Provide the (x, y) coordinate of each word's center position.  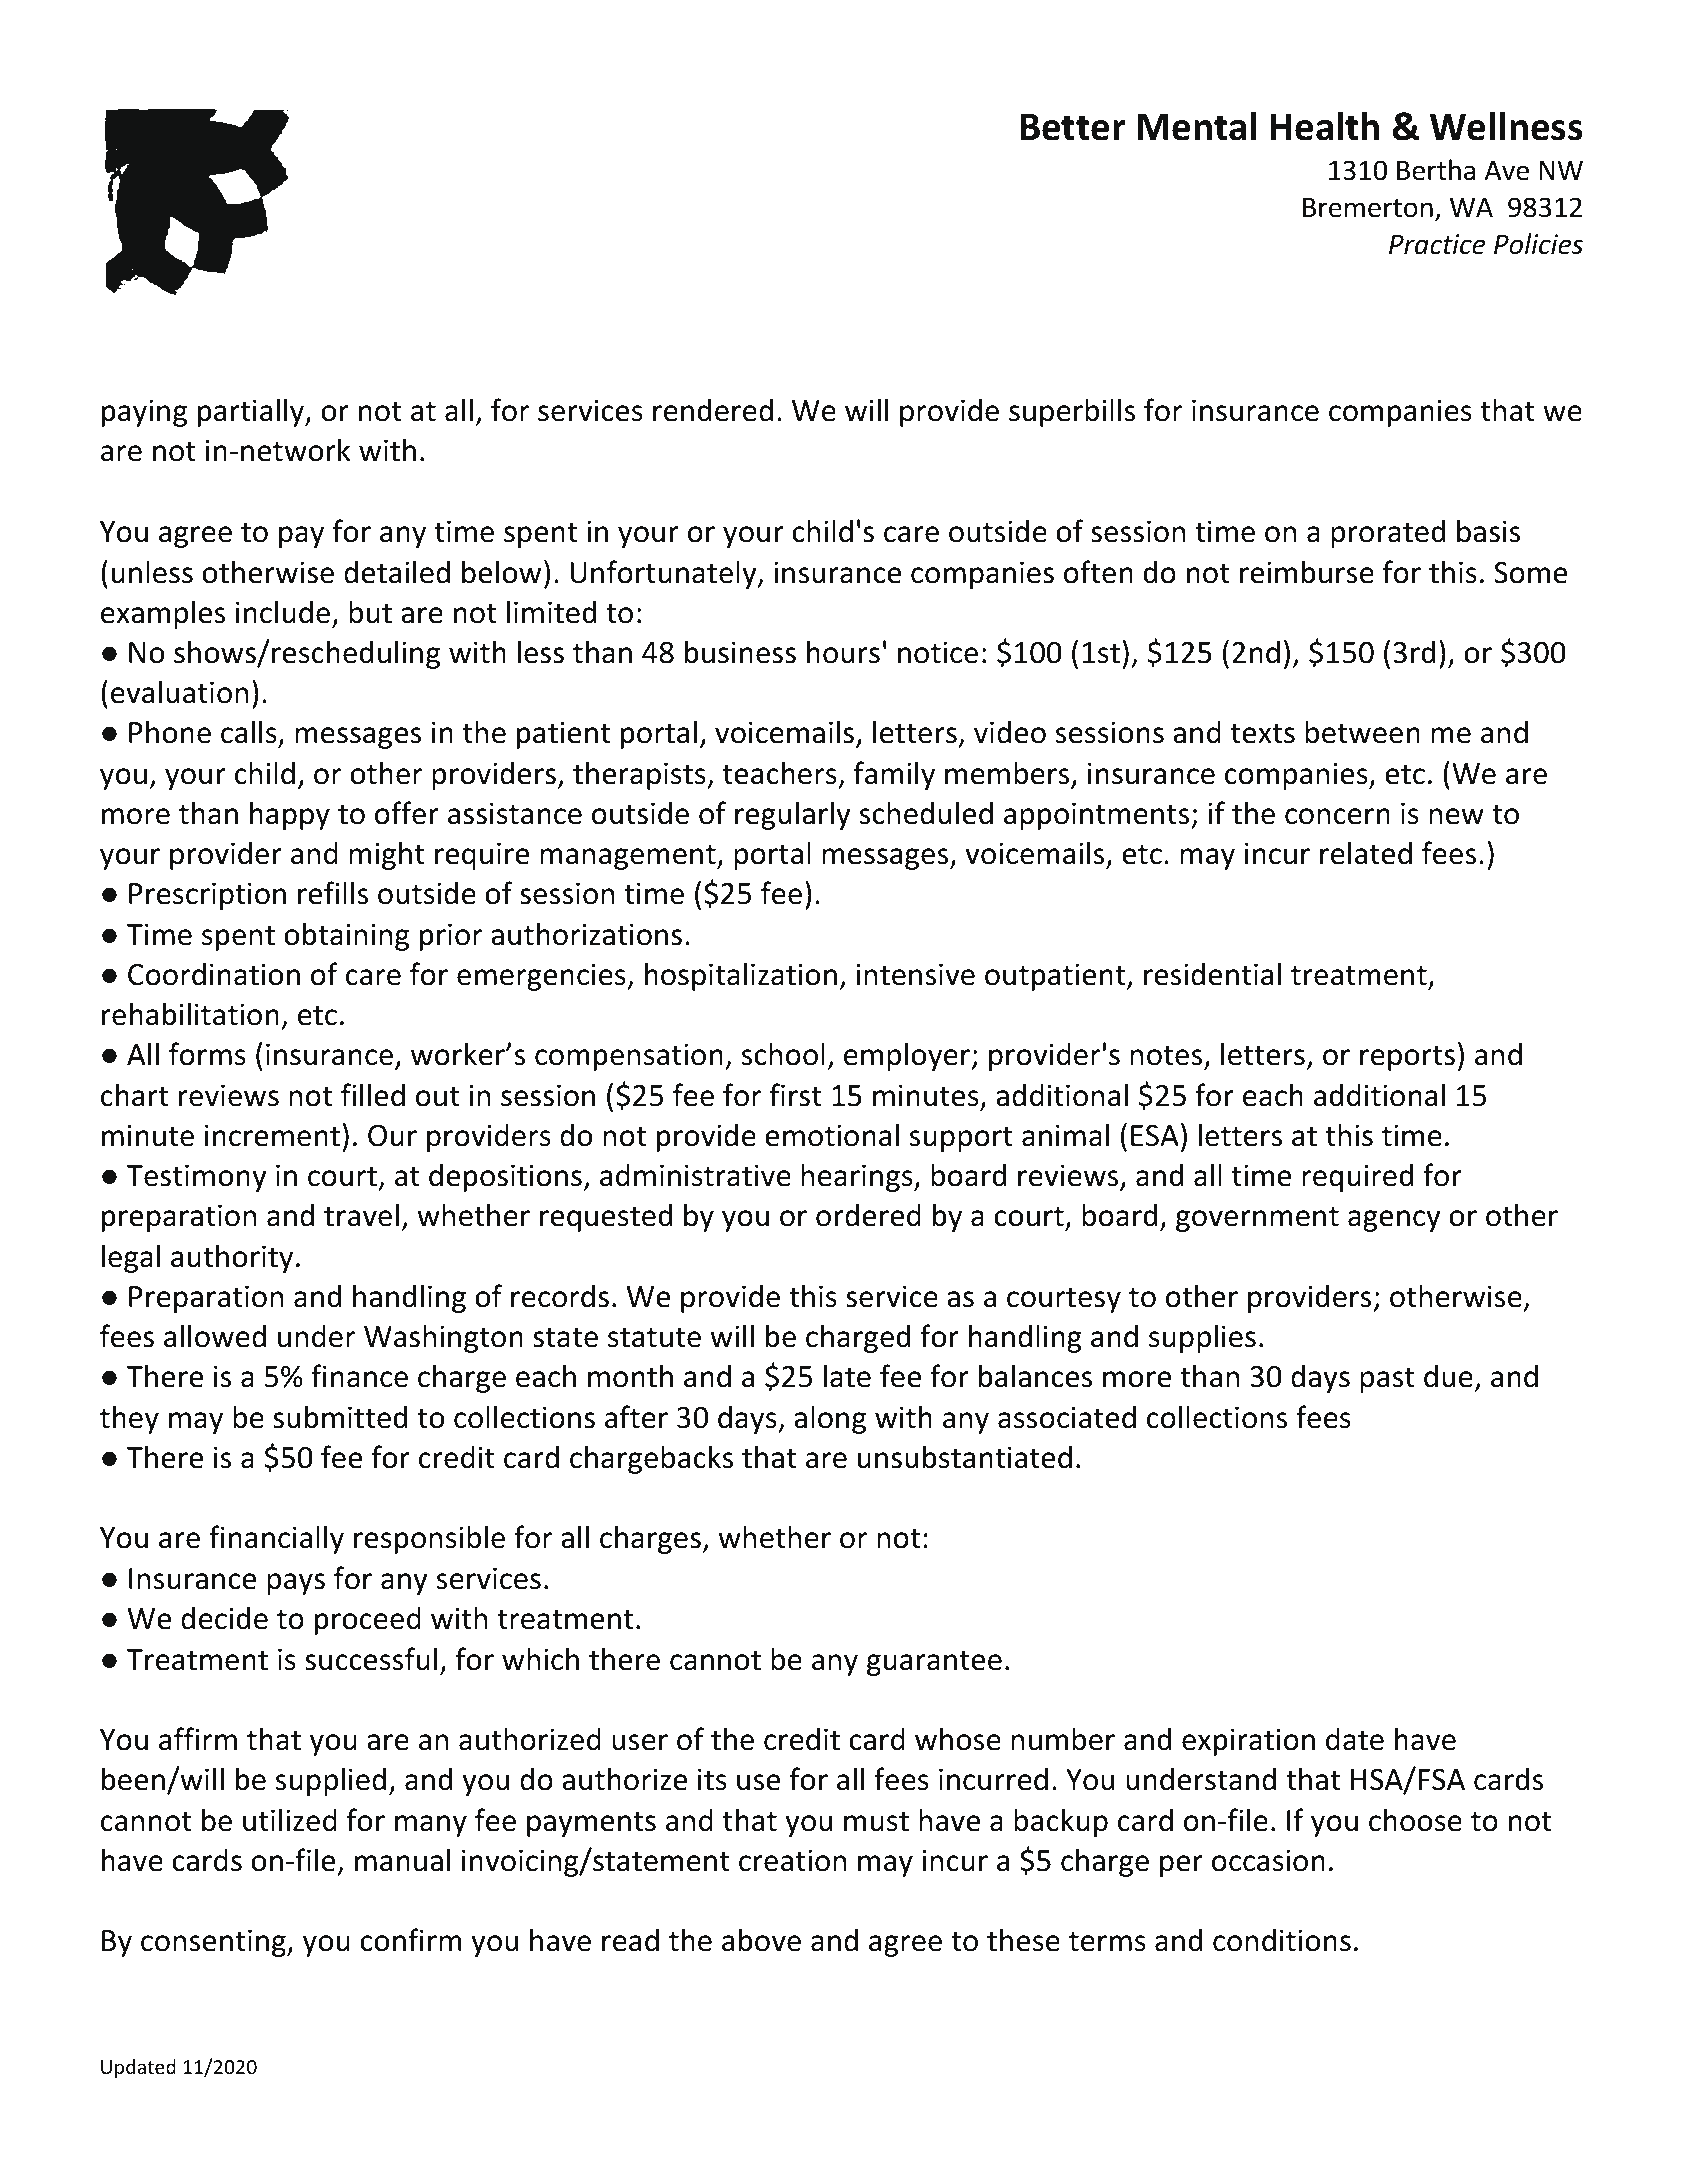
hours (843, 652)
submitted (340, 1417)
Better (1073, 127)
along (830, 1419)
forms (207, 1054)
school (783, 1054)
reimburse (1307, 572)
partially (252, 412)
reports (1407, 1058)
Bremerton (1368, 208)
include (283, 612)
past (1387, 1380)
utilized (290, 1820)
